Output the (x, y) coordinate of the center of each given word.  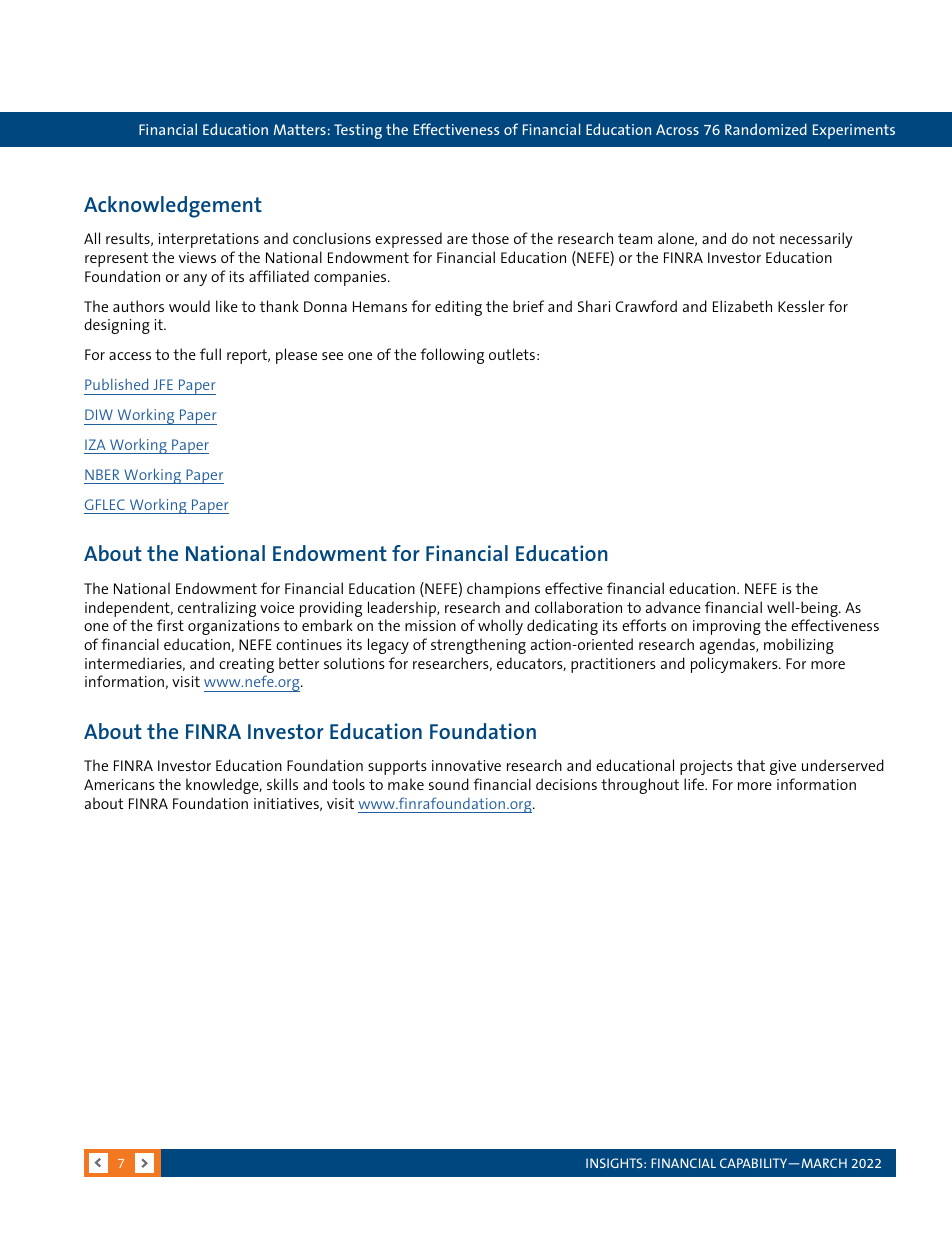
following (452, 356)
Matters (300, 129)
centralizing (217, 609)
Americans (119, 784)
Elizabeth (742, 306)
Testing (358, 131)
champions (503, 590)
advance (673, 607)
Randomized (766, 129)
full (210, 354)
